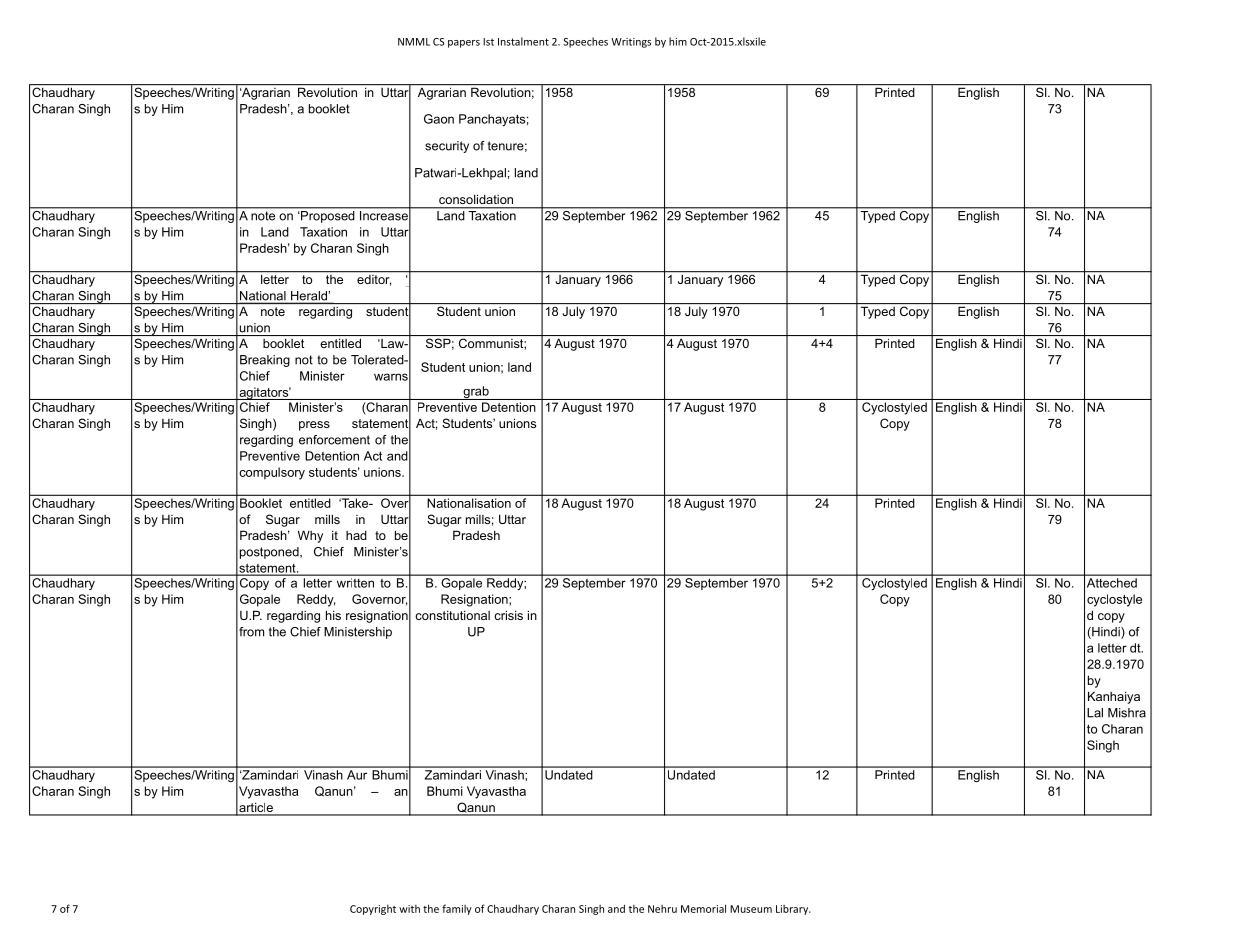 This screenshot has width=1233, height=952. I want to click on security, so click(447, 147).
